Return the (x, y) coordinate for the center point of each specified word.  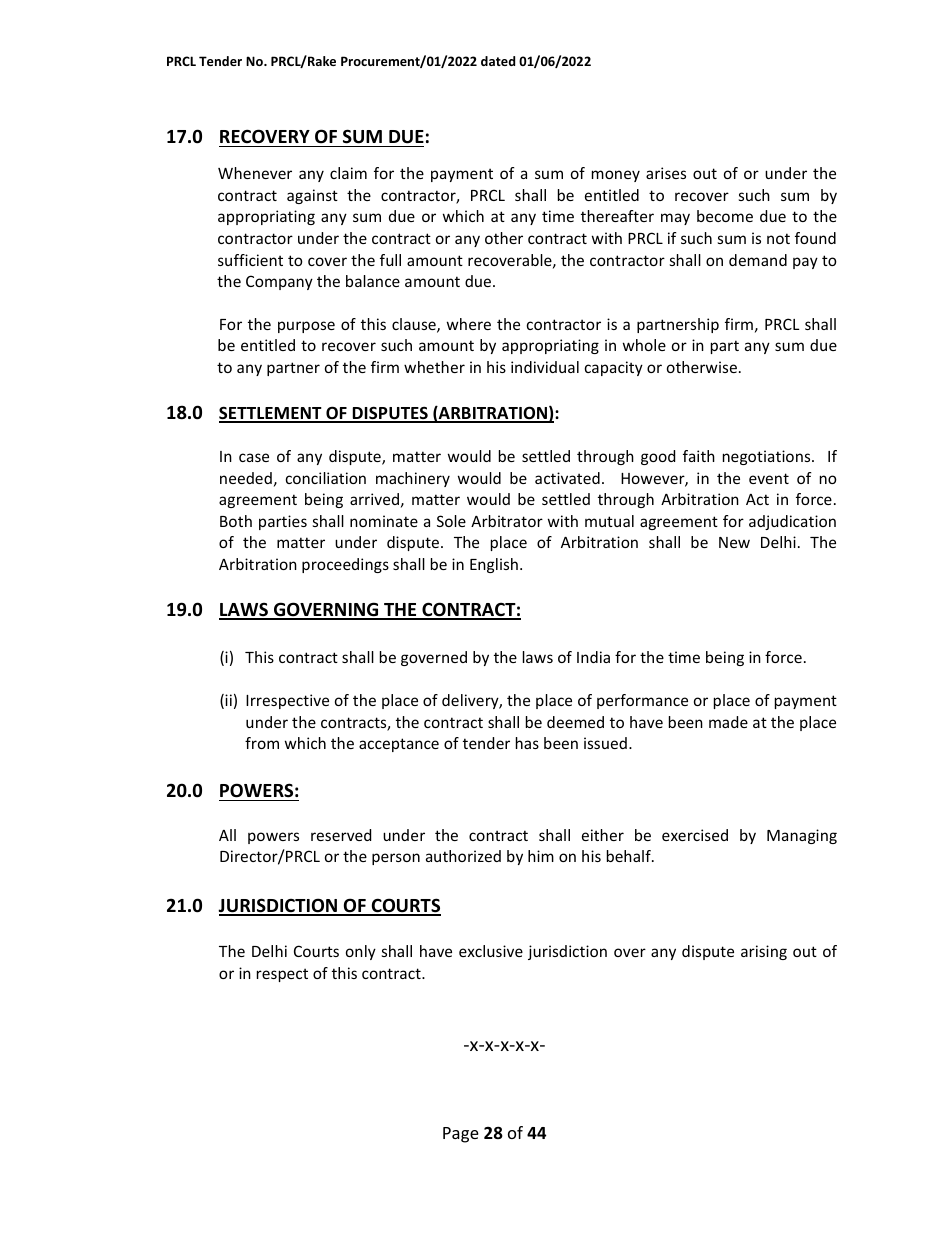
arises (666, 173)
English (494, 565)
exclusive (491, 951)
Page (461, 1135)
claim (348, 173)
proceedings (345, 565)
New (734, 542)
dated (498, 61)
